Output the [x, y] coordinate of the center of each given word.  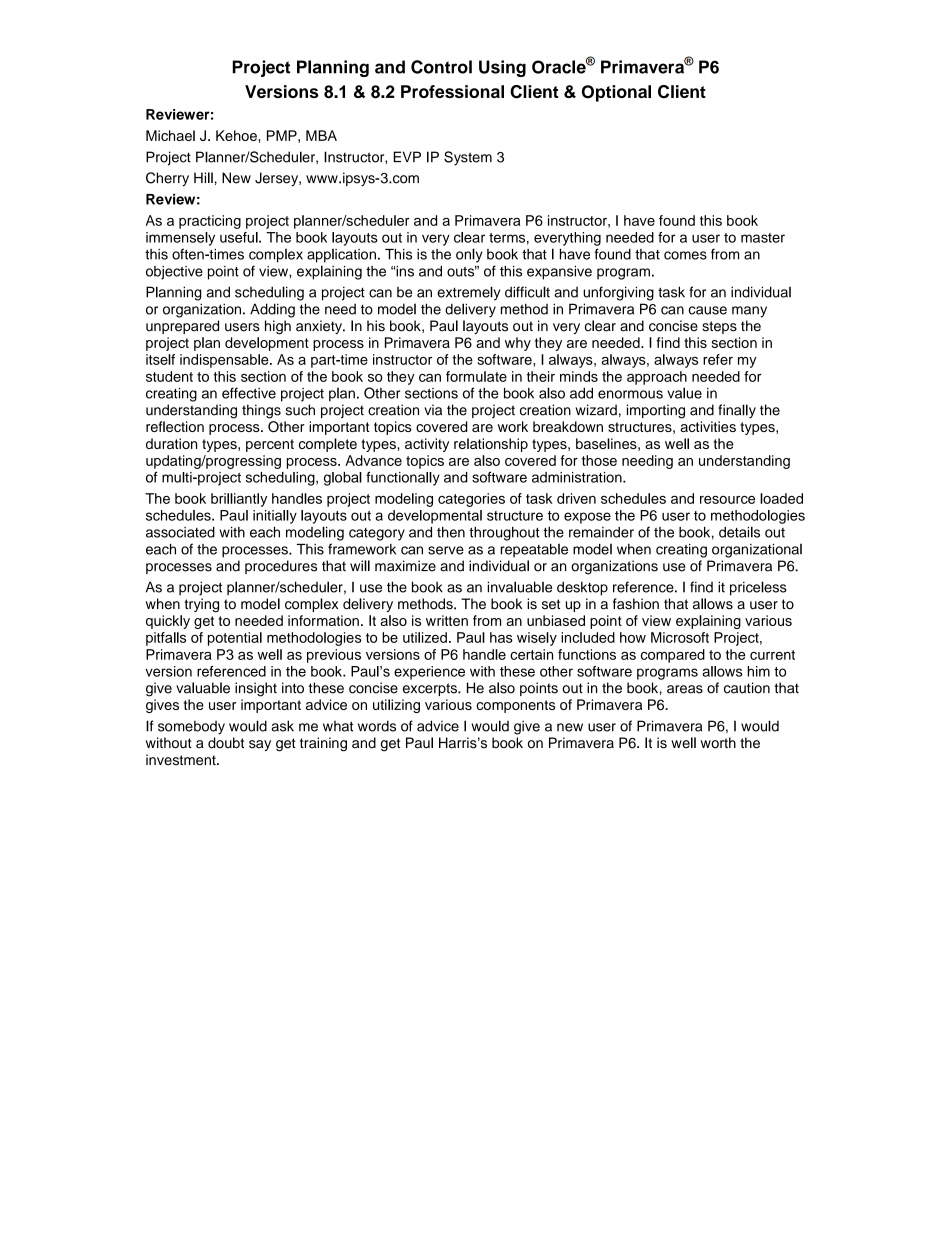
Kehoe [237, 135]
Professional [452, 91]
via [433, 410]
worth [718, 743]
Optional [616, 93]
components [515, 706]
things [261, 411]
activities [708, 426]
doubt [226, 743]
